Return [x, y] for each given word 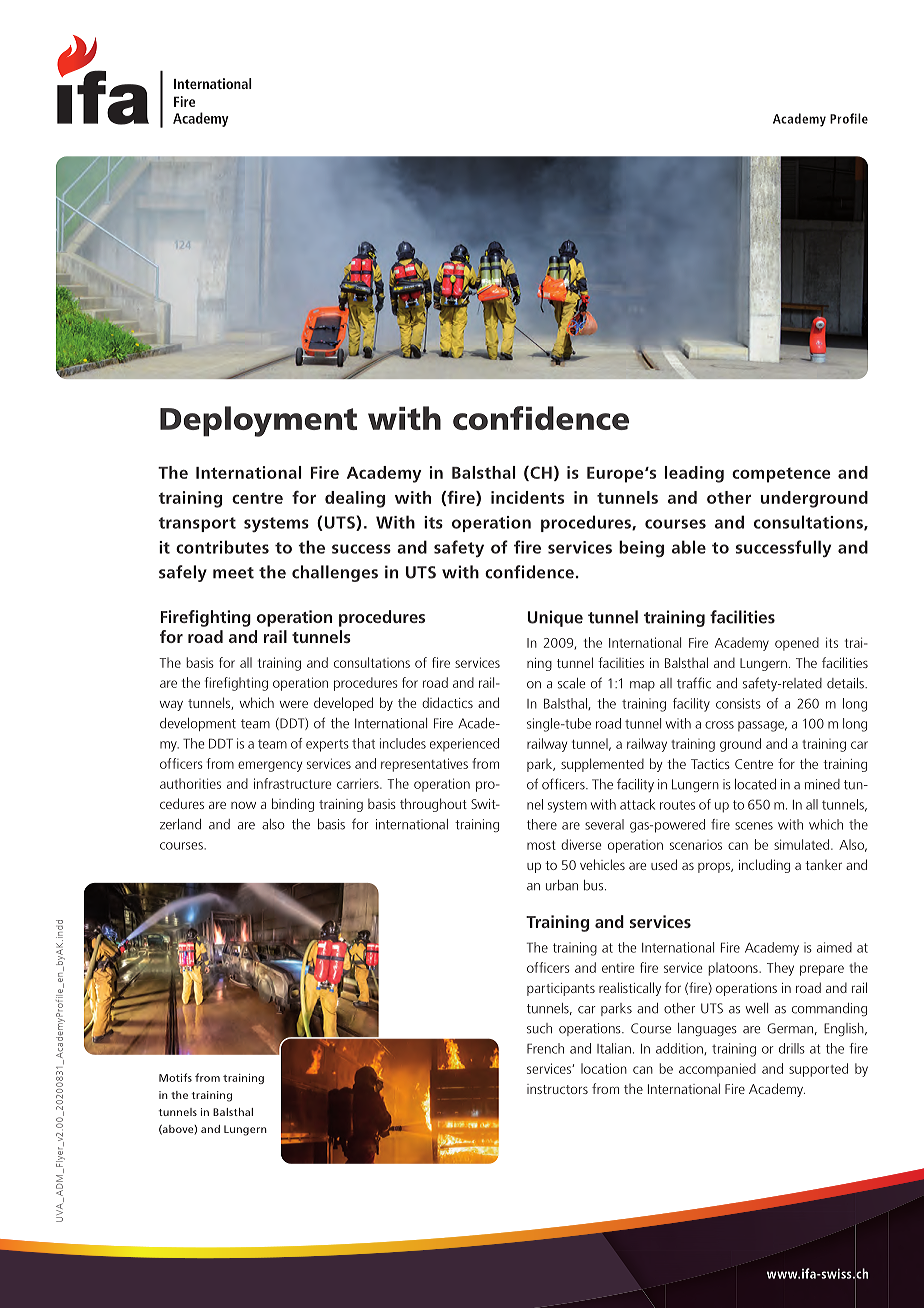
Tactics [710, 764]
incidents [527, 497]
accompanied [717, 1070]
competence [781, 475]
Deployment [258, 421]
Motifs [175, 1077]
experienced [464, 744]
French [545, 1048]
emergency [270, 766]
